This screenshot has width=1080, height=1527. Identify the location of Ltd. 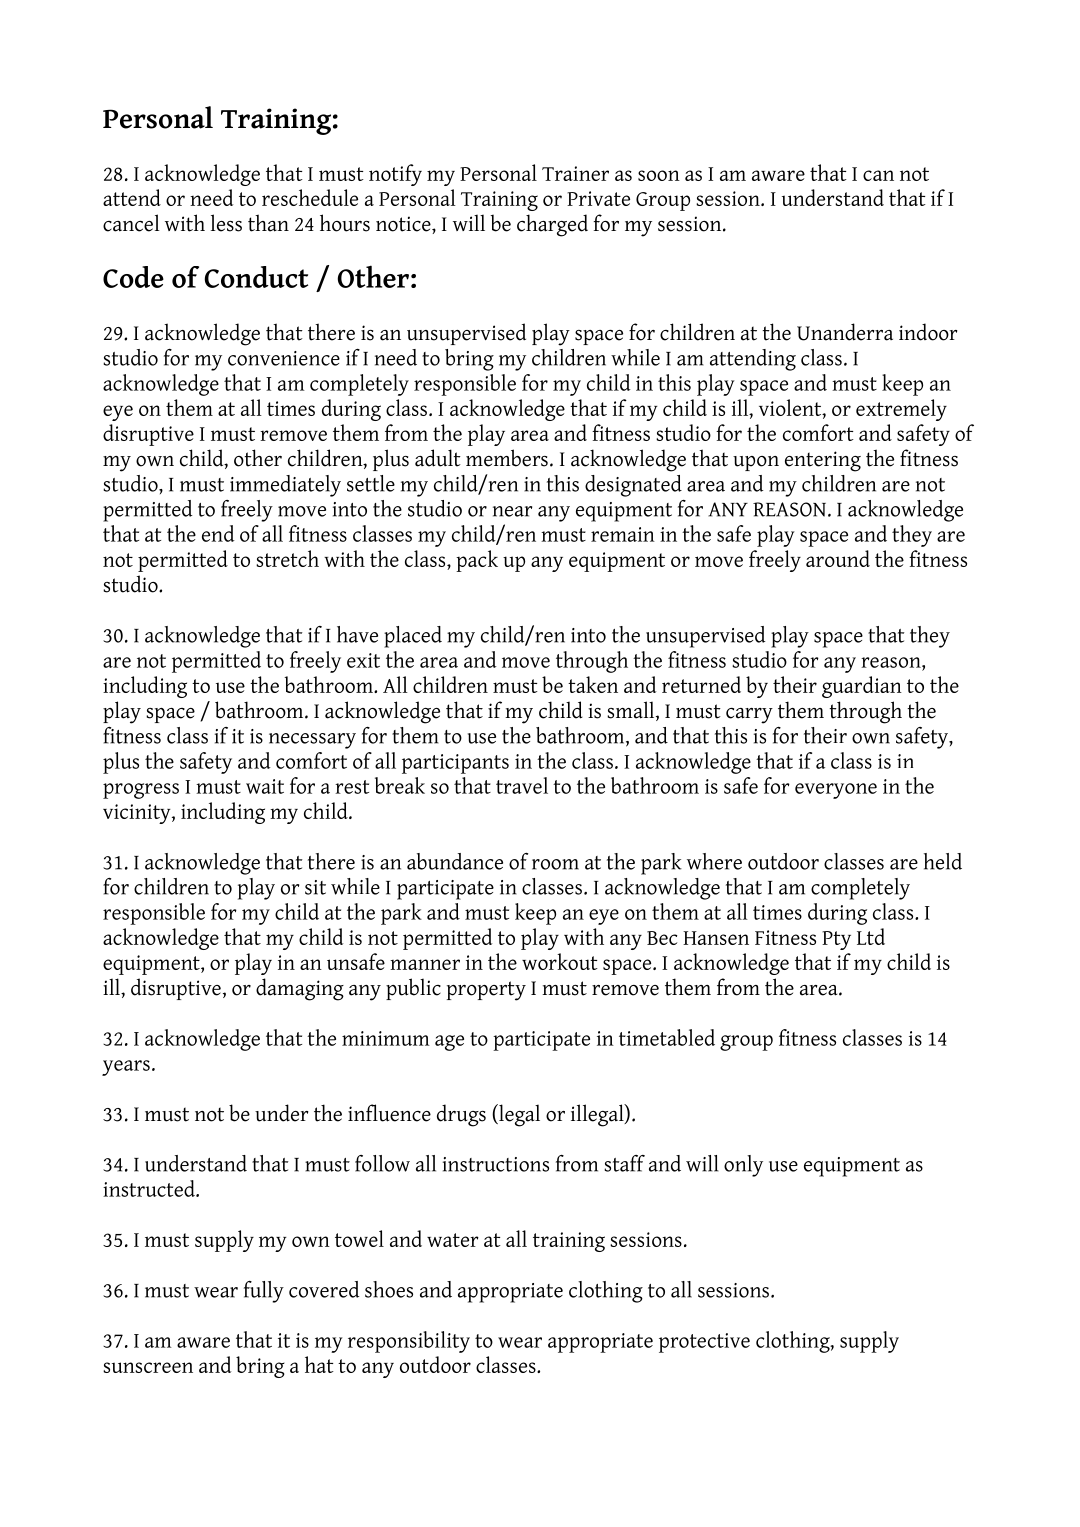
(871, 936).
